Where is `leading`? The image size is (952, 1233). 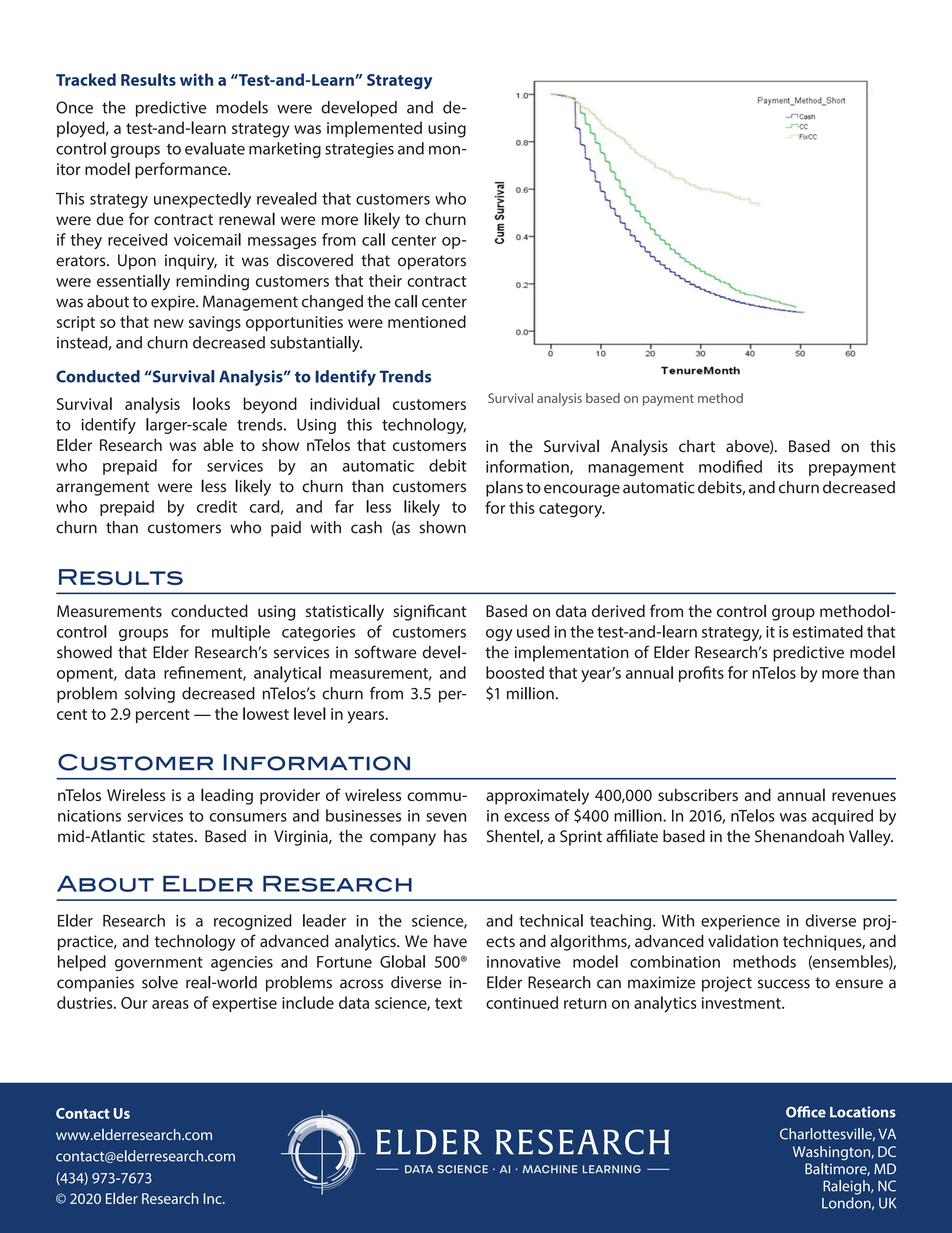 leading is located at coordinates (227, 796).
